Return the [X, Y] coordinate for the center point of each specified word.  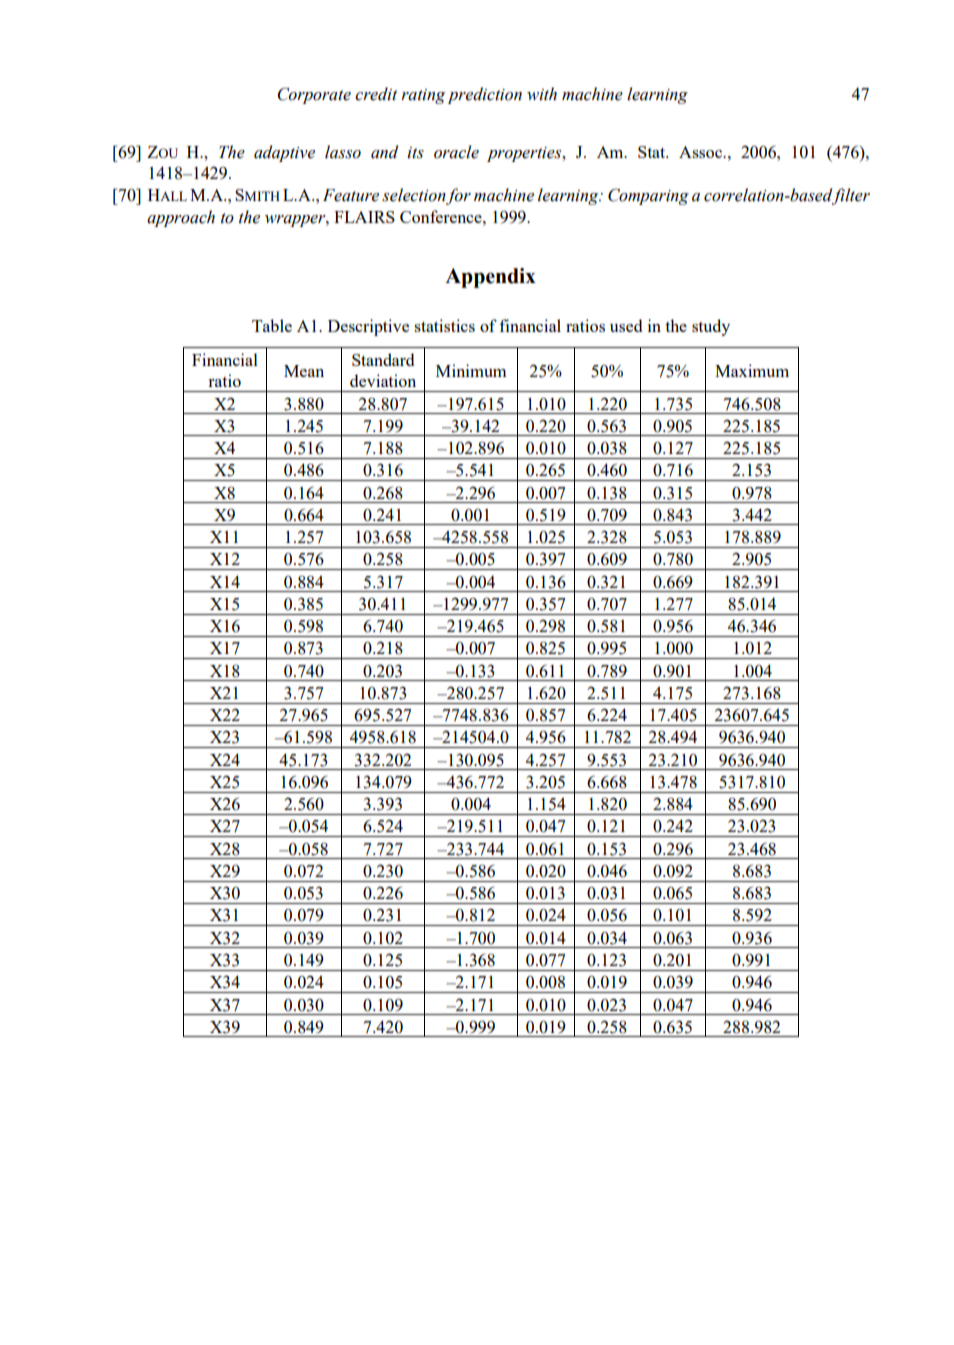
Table [272, 325]
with [542, 94]
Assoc [702, 152]
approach [181, 218]
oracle [456, 152]
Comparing [648, 196]
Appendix [490, 278]
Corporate [314, 95]
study [711, 327]
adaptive [284, 153]
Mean [304, 371]
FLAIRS [364, 217]
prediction [484, 95]
